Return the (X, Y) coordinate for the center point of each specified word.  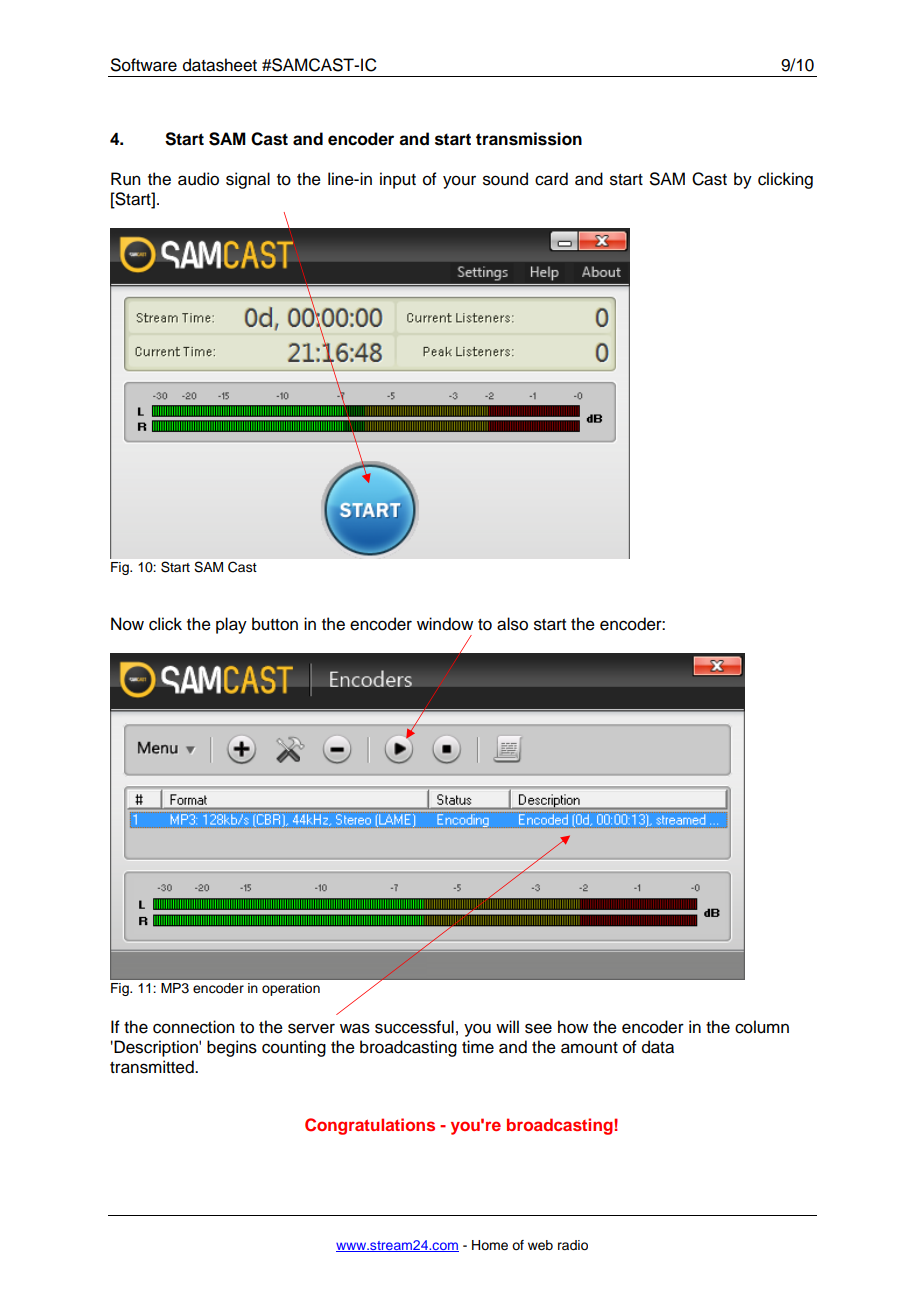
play (231, 625)
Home (490, 1245)
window (445, 624)
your (459, 182)
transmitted (153, 1067)
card (551, 179)
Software (144, 65)
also (512, 624)
